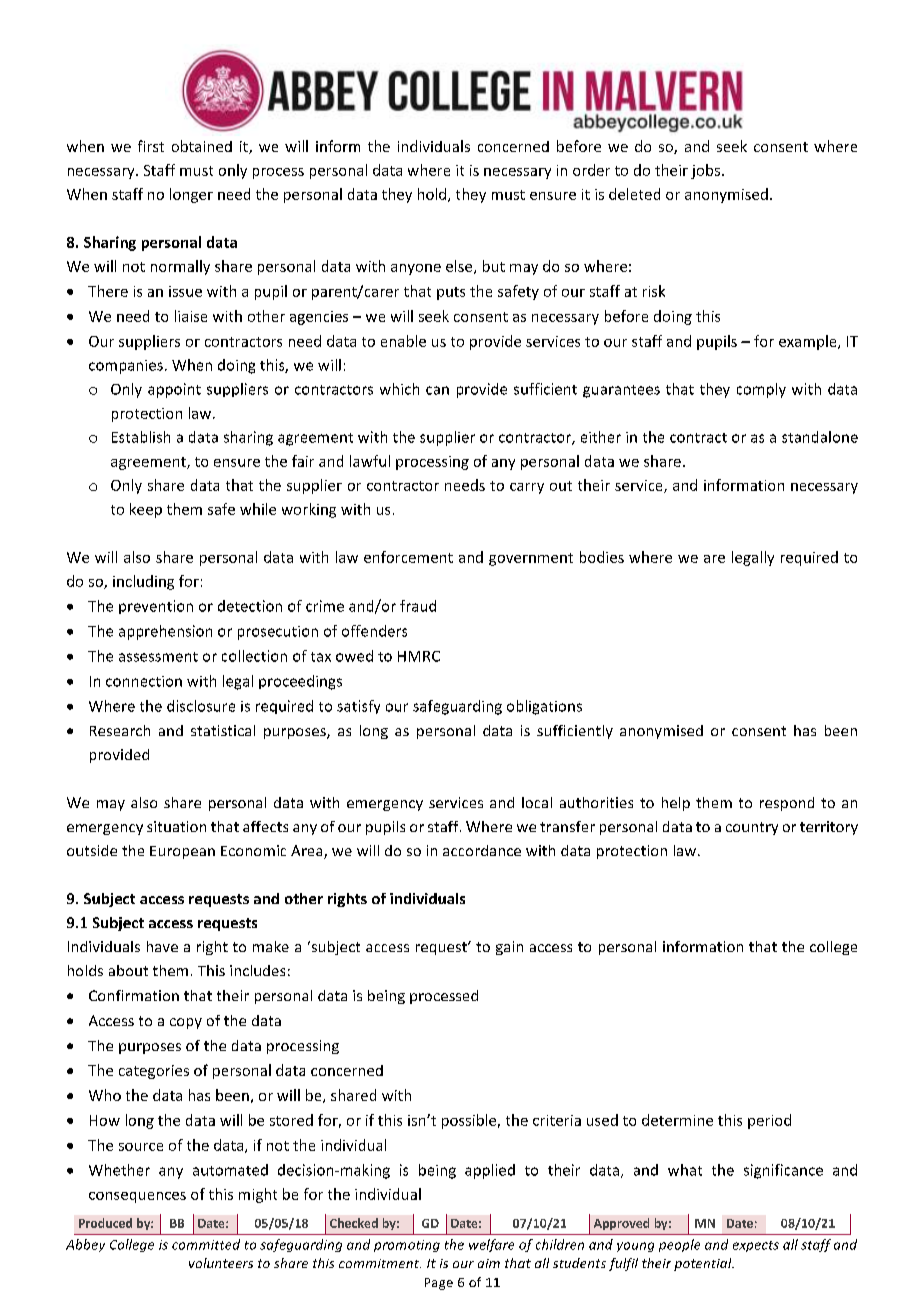 The image size is (924, 1309). I want to click on comply, so click(761, 390).
